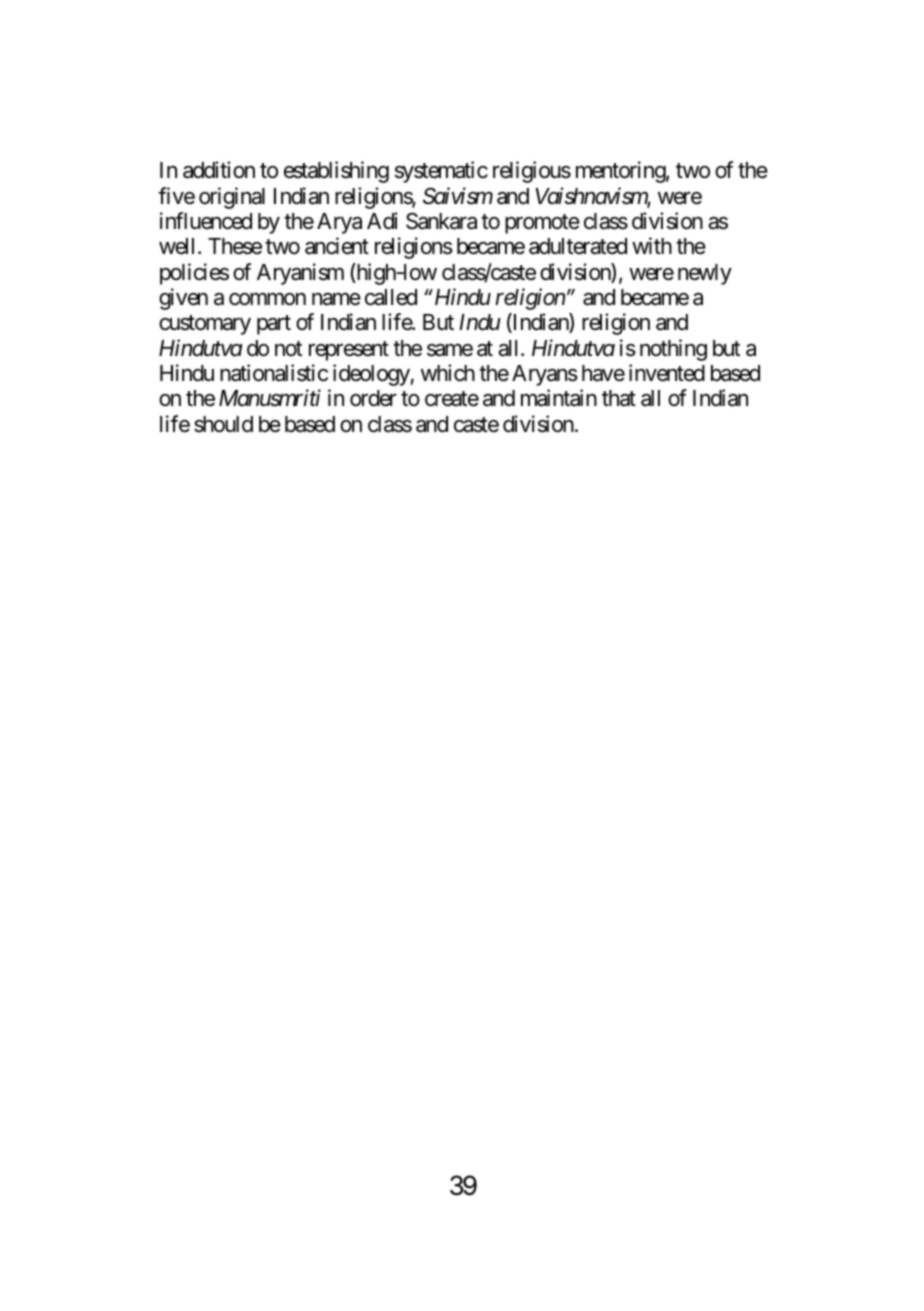  Describe the element at coordinates (542, 224) in the screenshot. I see `promote` at that location.
